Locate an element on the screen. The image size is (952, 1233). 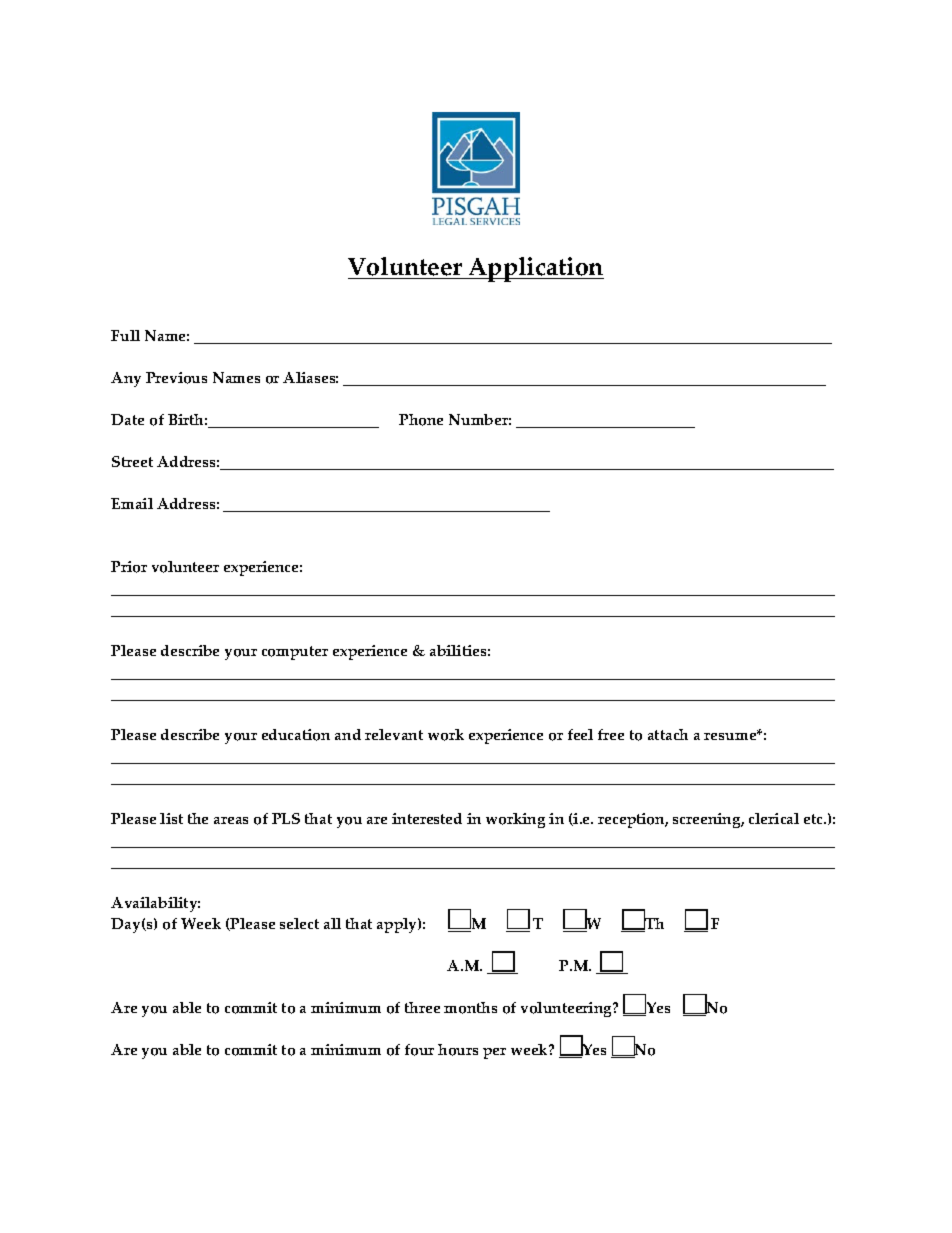
Application is located at coordinates (535, 269).
